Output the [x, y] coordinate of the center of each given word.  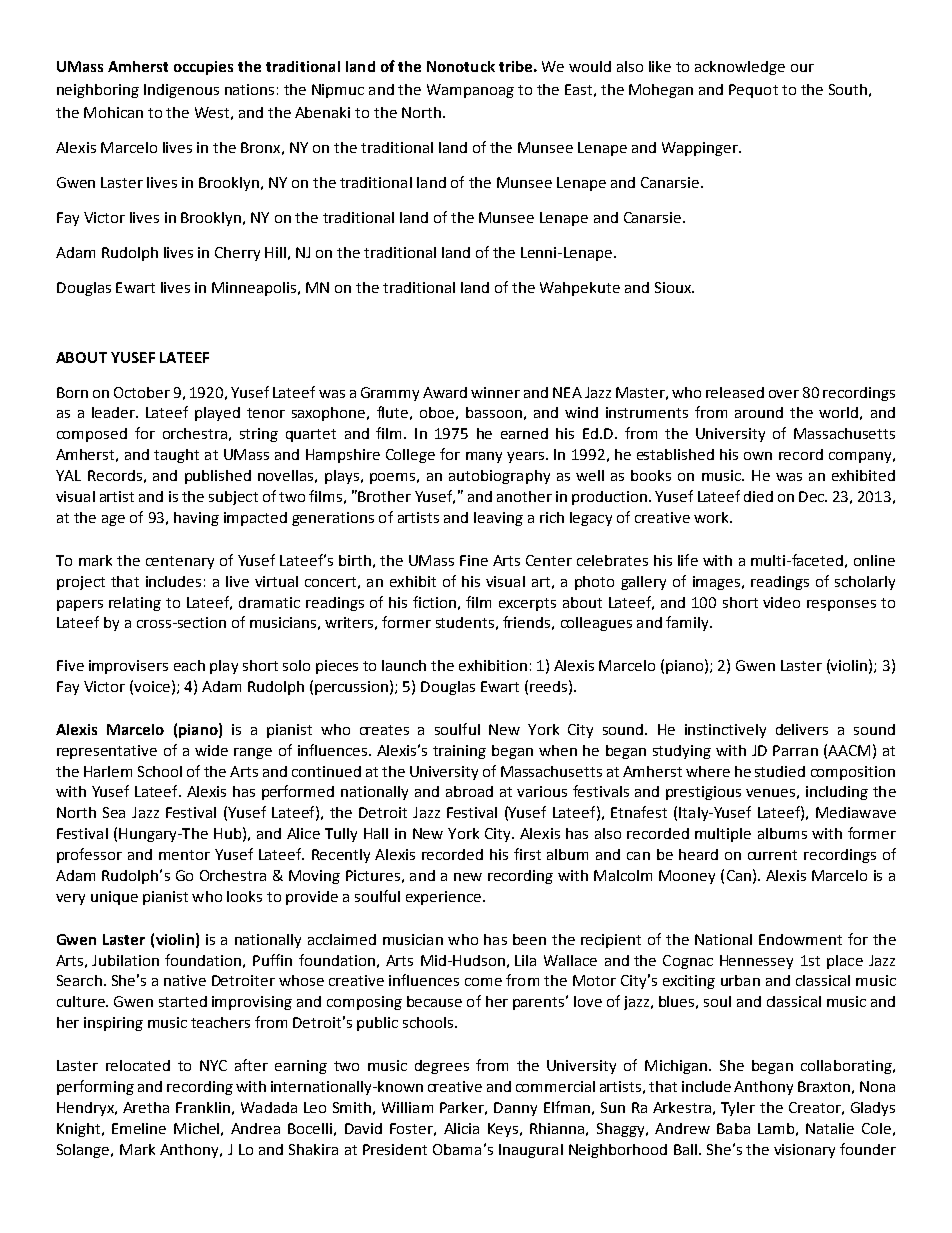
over [784, 394]
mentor [184, 855]
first [527, 854]
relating [135, 604]
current [772, 855]
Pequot [753, 91]
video [781, 602]
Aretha [146, 1107]
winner [495, 392]
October [142, 392]
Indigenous [181, 91]
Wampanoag [470, 91]
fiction [434, 602]
